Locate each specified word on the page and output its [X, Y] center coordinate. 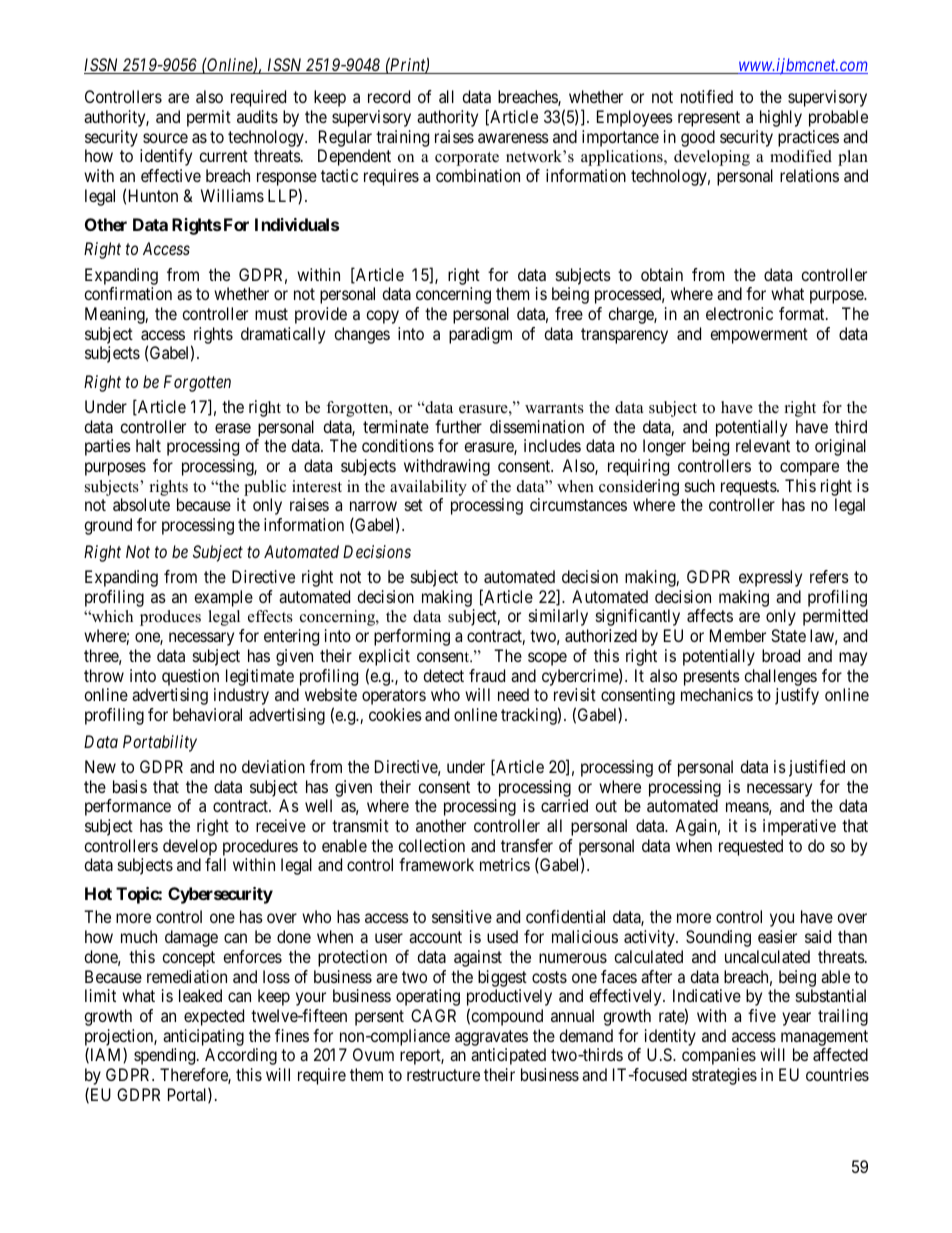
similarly [558, 617]
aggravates [491, 1038]
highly [781, 118]
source [165, 138]
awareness [513, 138]
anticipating [203, 1037]
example [223, 598]
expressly [770, 578]
